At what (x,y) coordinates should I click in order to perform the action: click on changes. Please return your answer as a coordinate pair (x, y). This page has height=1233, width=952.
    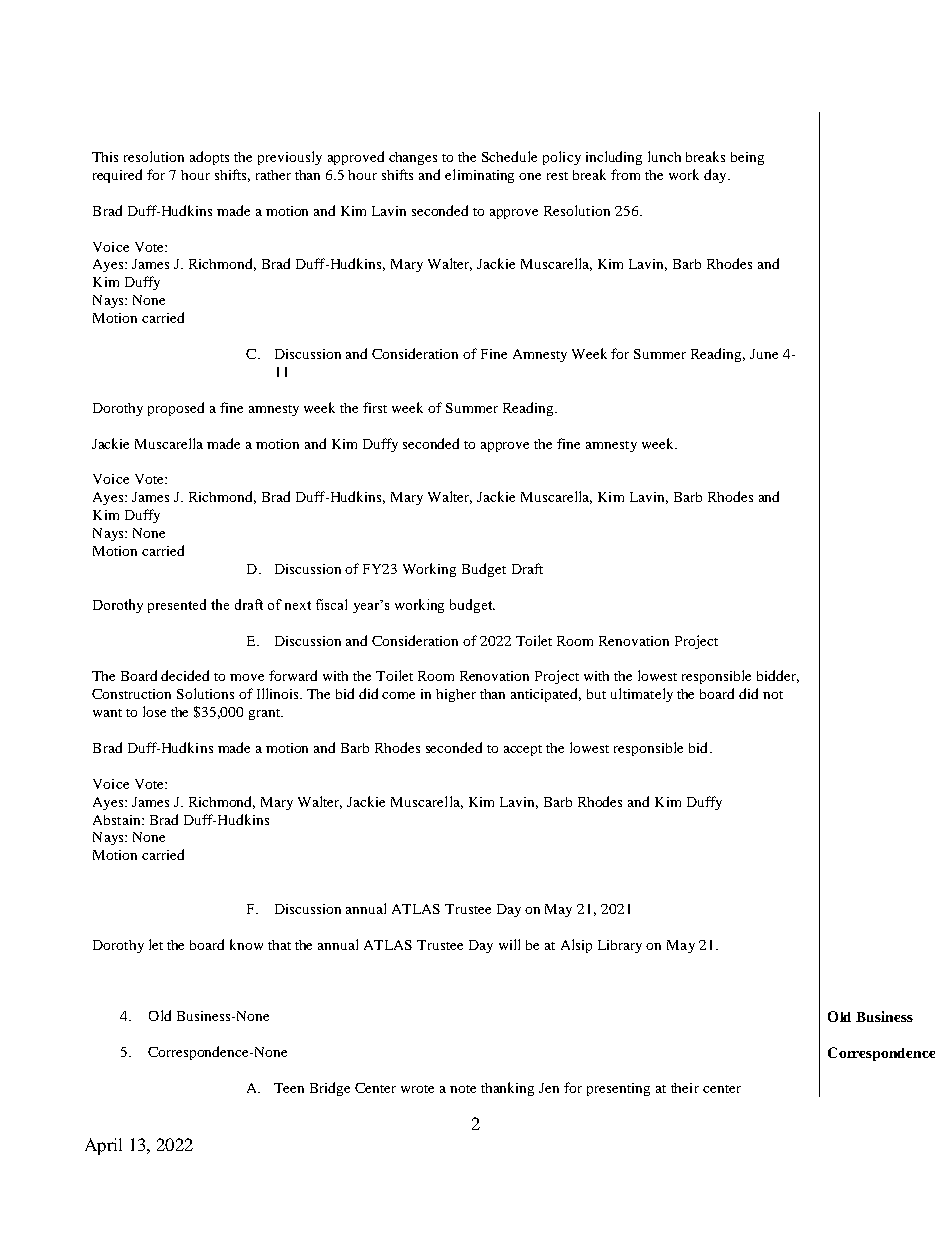
    Looking at the image, I should click on (413, 158).
